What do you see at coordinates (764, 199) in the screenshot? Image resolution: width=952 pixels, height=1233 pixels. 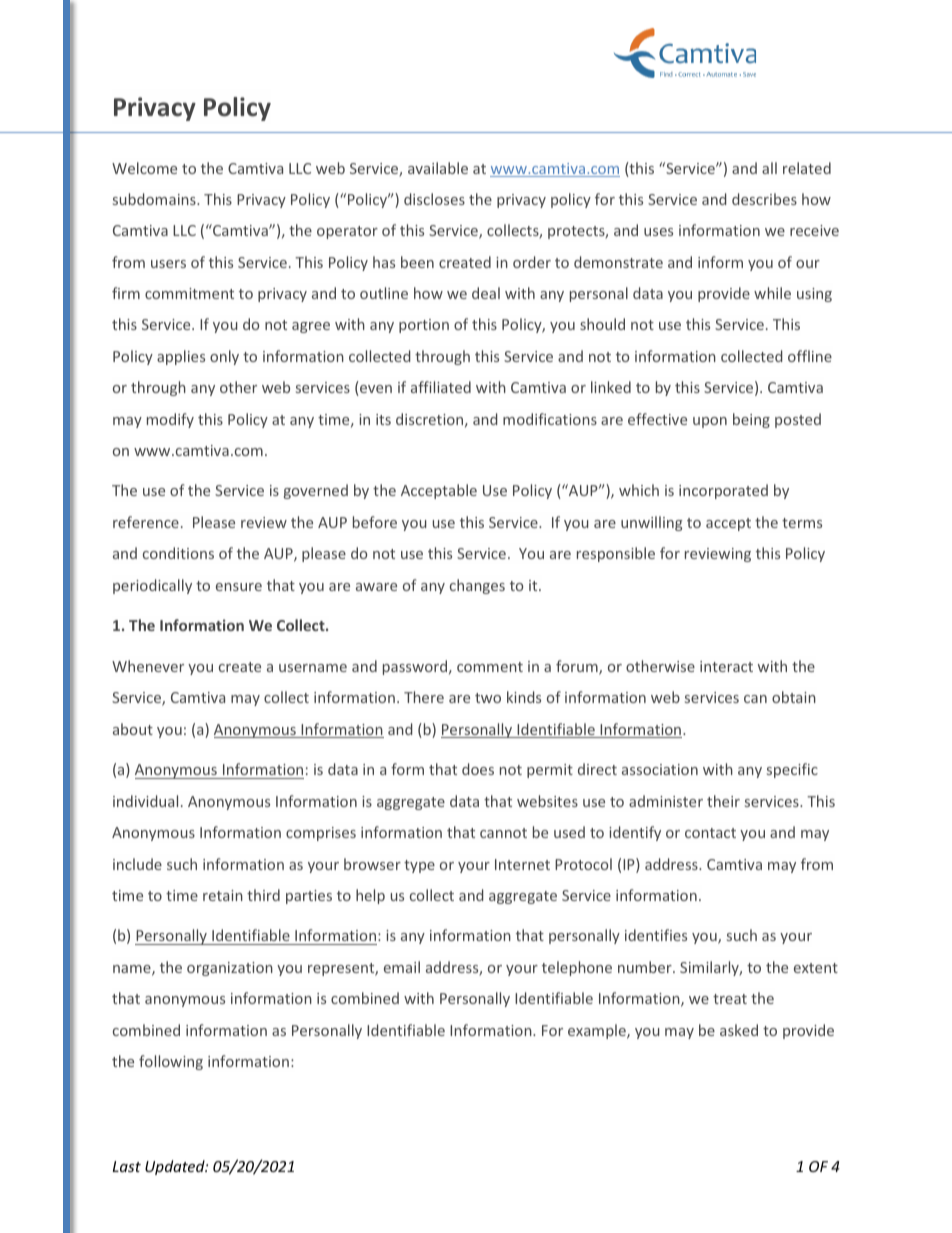 I see `describes` at bounding box center [764, 199].
